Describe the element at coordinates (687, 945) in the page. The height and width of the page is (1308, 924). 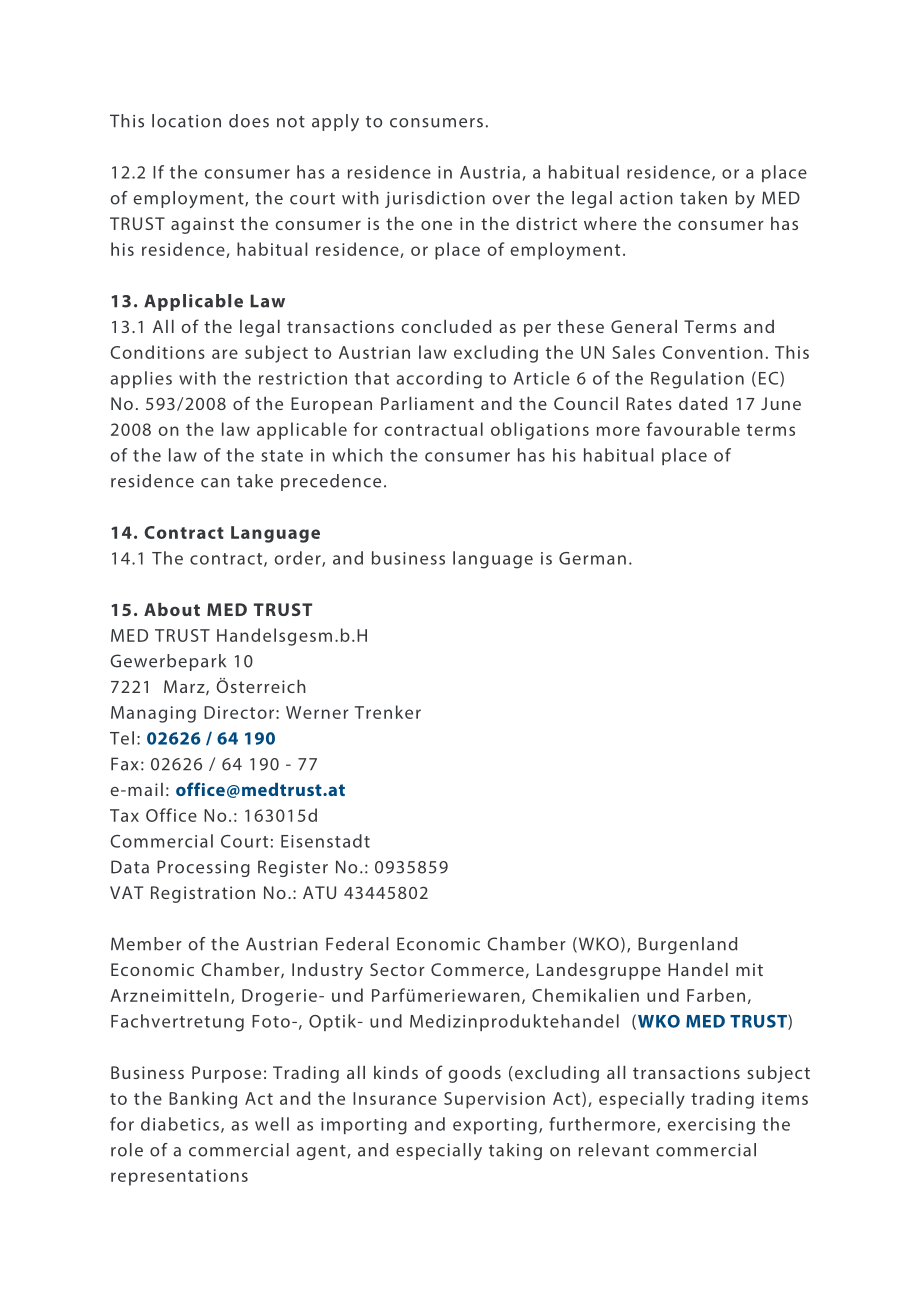
I see `Burgenland` at that location.
